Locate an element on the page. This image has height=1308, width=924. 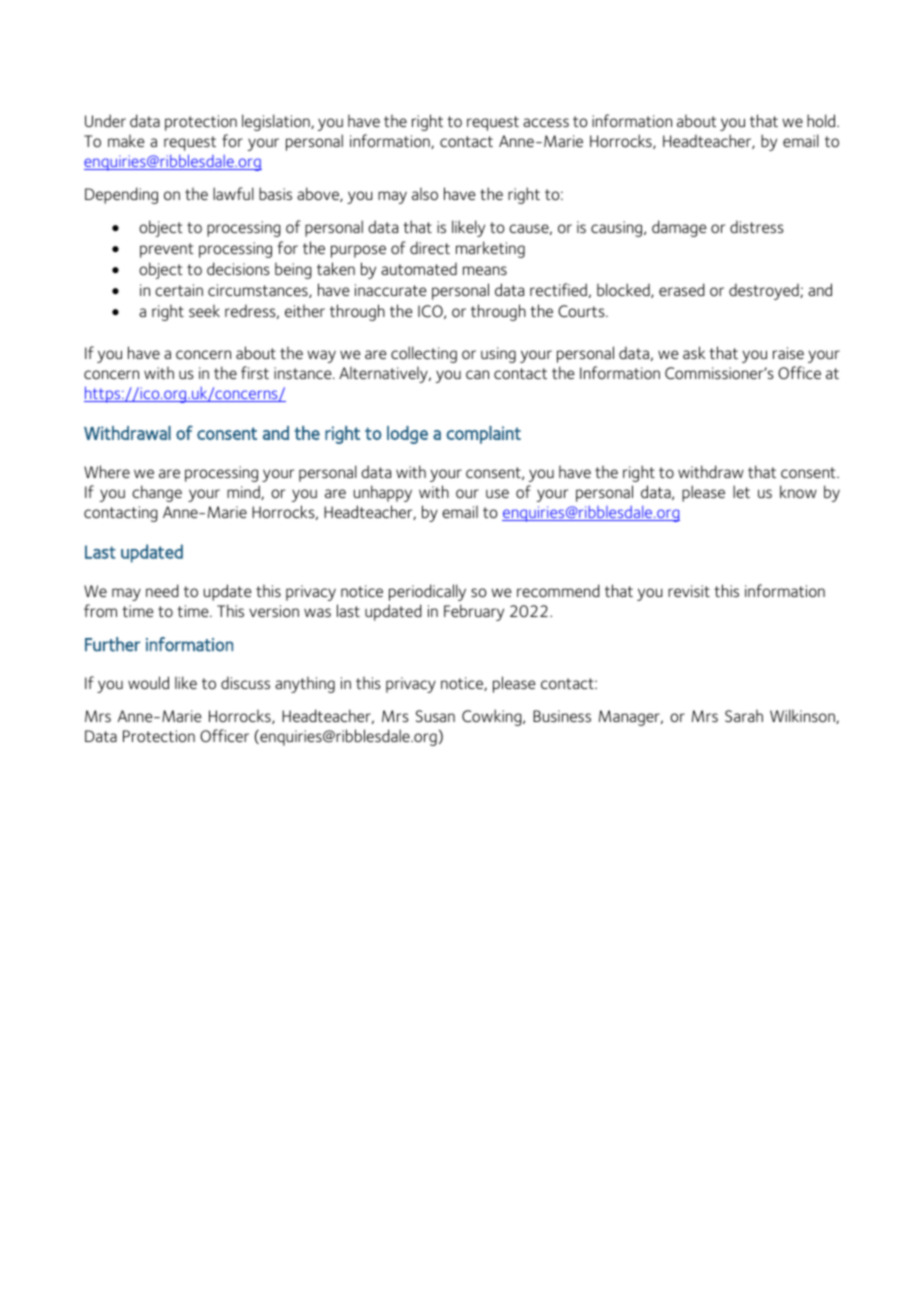
make is located at coordinates (126, 141).
